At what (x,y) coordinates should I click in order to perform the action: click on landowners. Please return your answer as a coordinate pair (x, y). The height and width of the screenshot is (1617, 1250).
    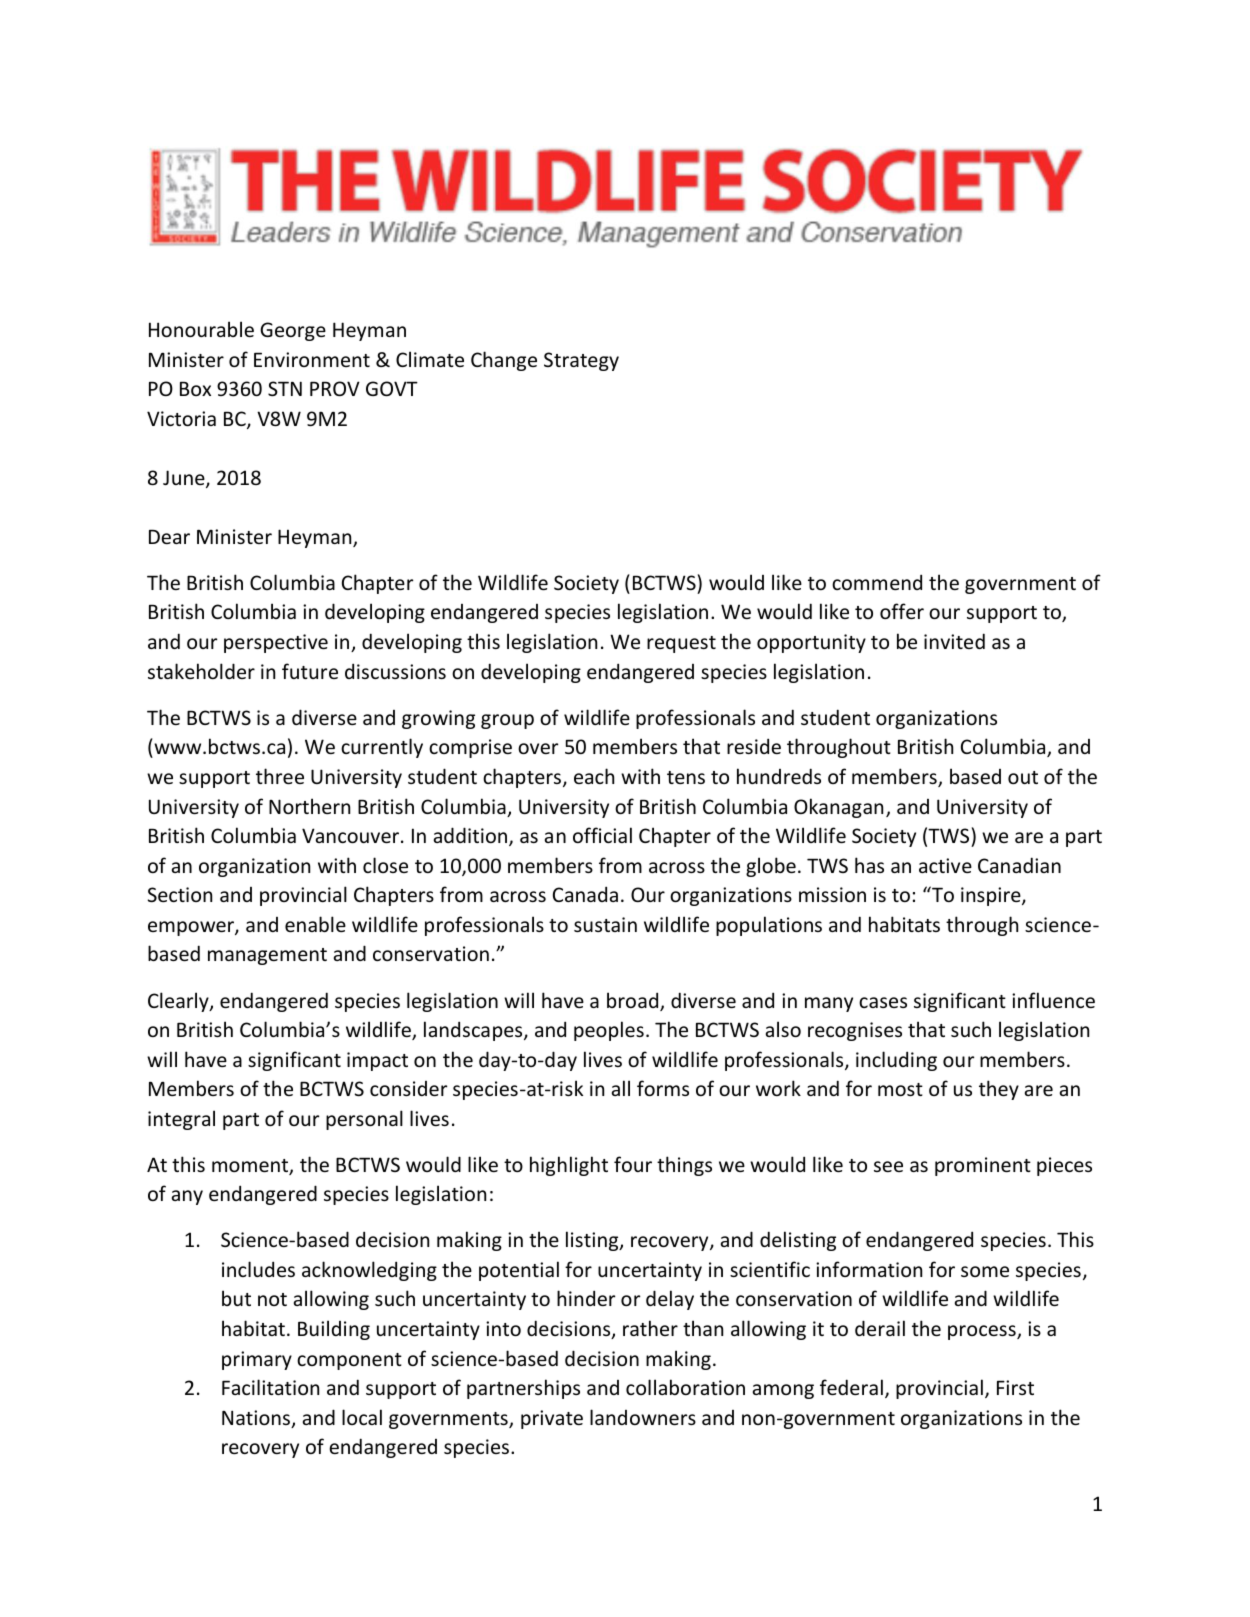
    Looking at the image, I should click on (643, 1417).
